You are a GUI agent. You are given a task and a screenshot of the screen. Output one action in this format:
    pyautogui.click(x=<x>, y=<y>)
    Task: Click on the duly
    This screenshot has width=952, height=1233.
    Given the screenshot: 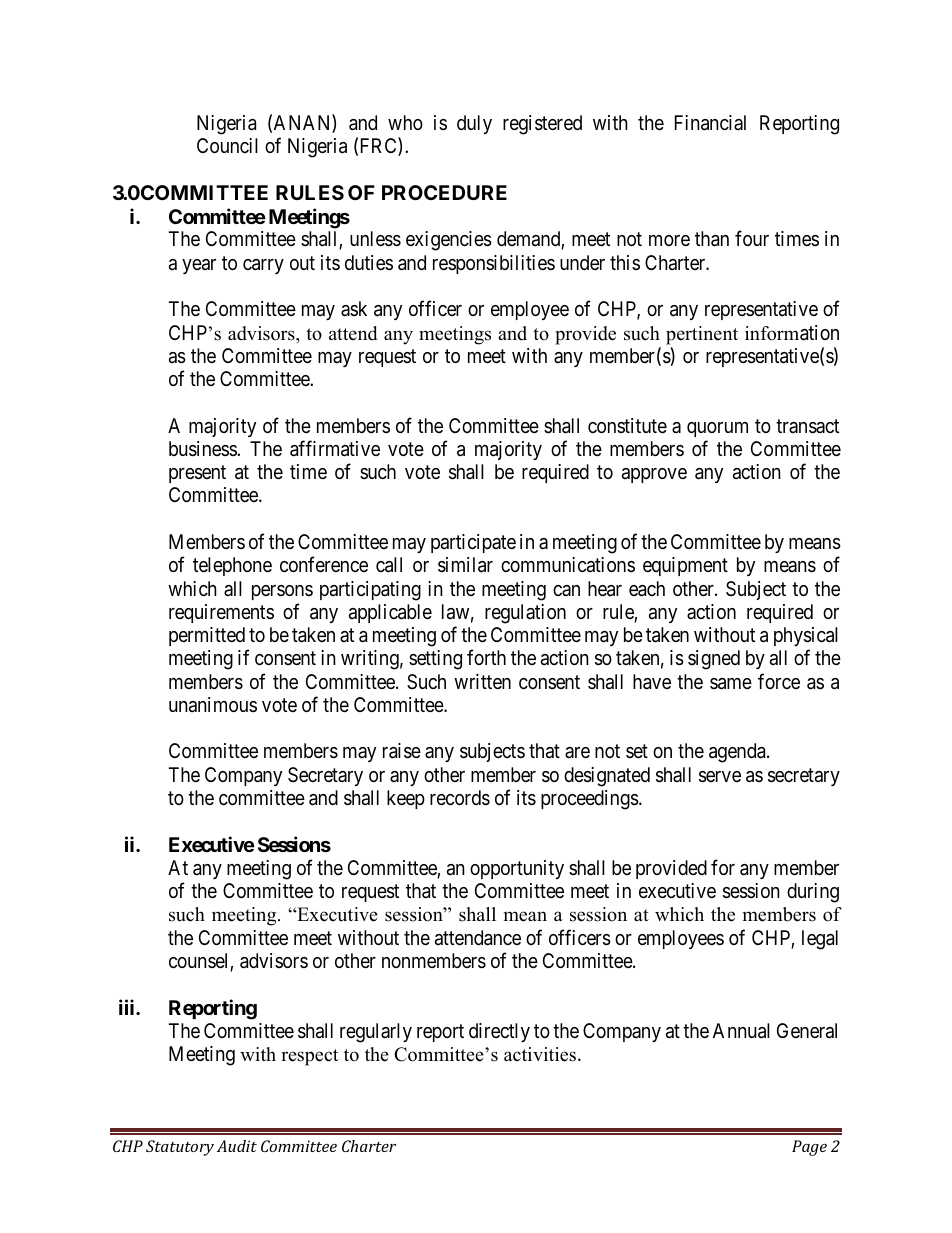 What is the action you would take?
    pyautogui.click(x=474, y=124)
